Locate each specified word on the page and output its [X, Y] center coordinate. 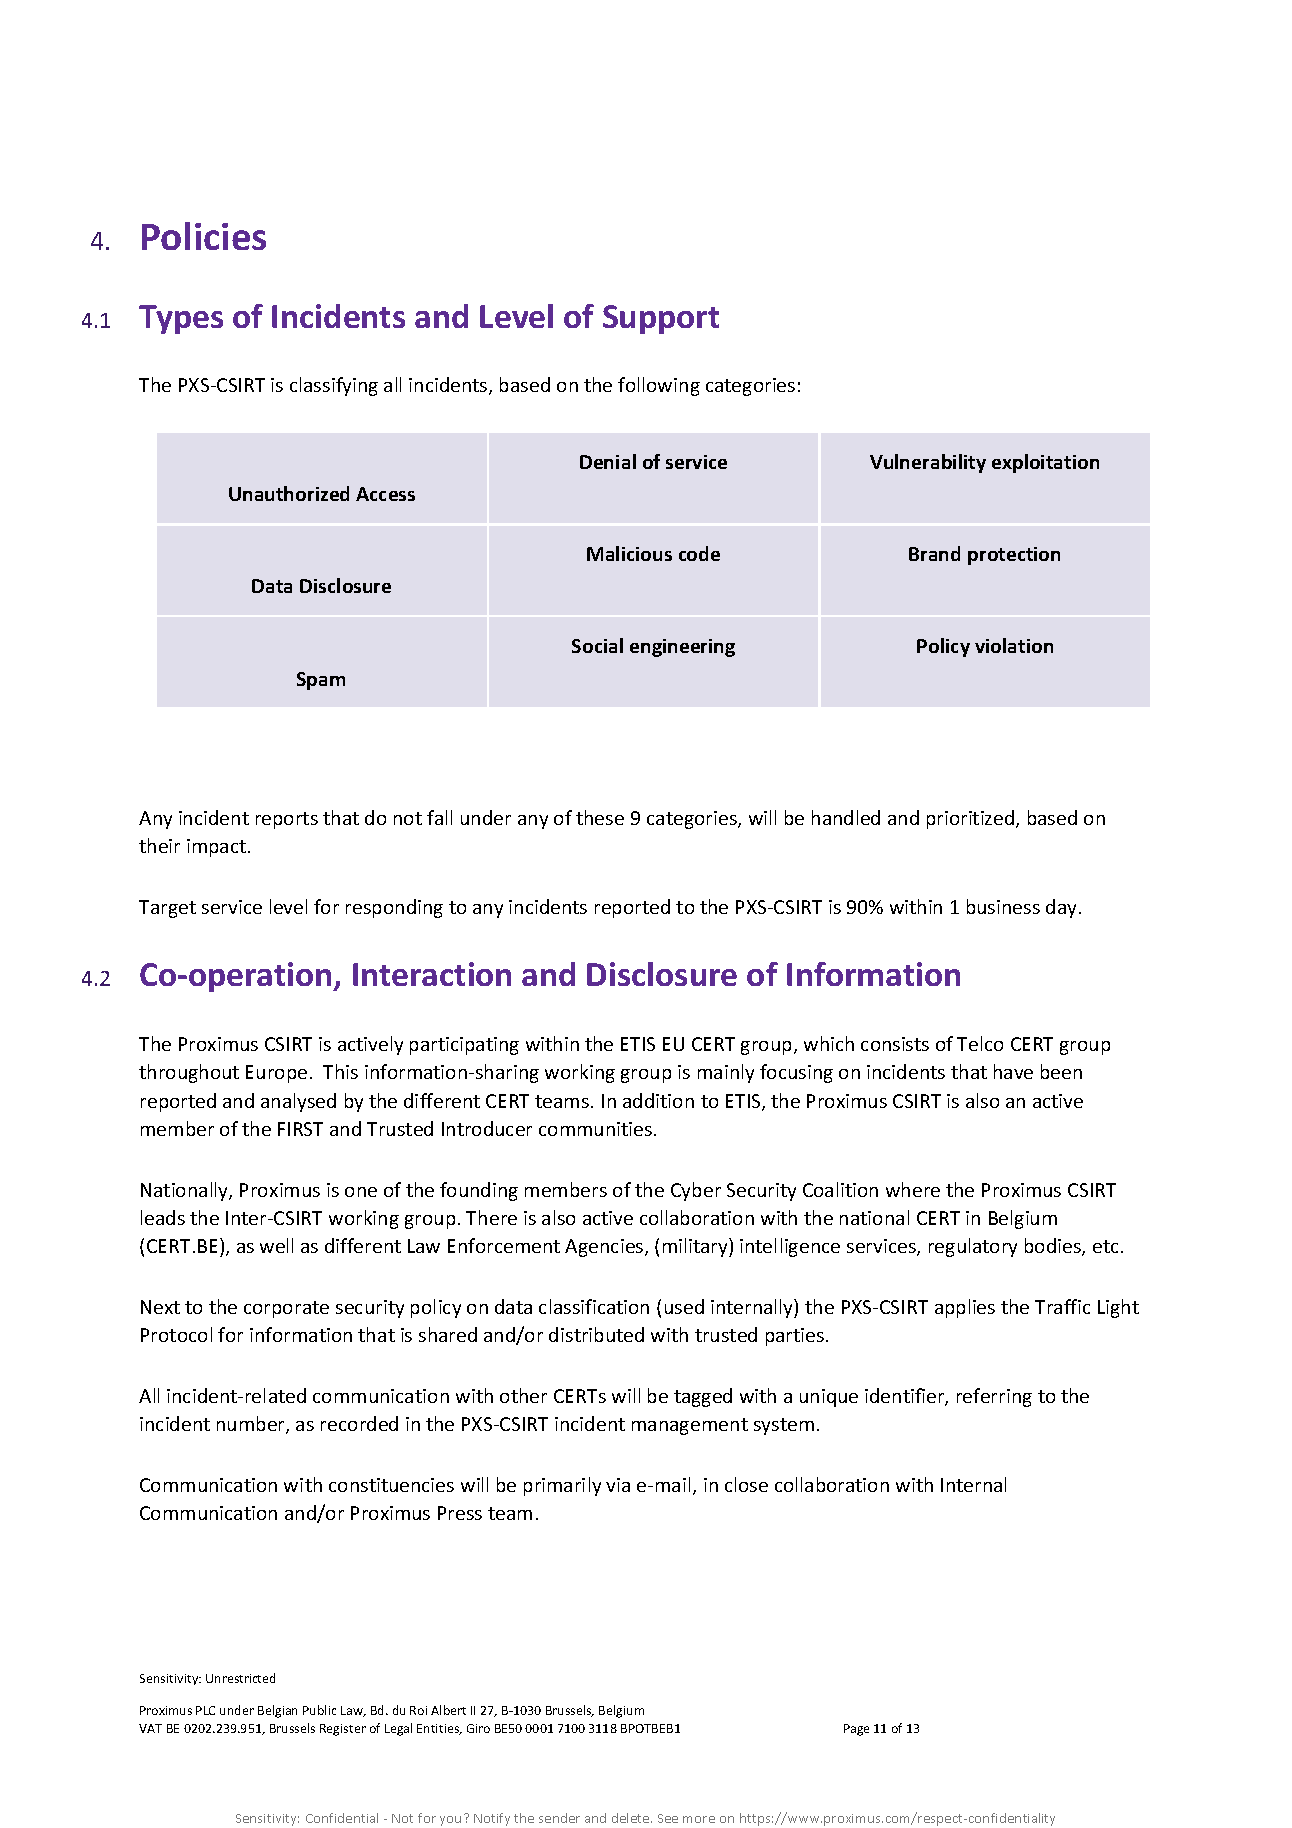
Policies [204, 236]
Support [661, 319]
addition [658, 1100]
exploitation [1045, 463]
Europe [276, 1074]
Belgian [277, 1711]
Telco [980, 1043]
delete [632, 1818]
